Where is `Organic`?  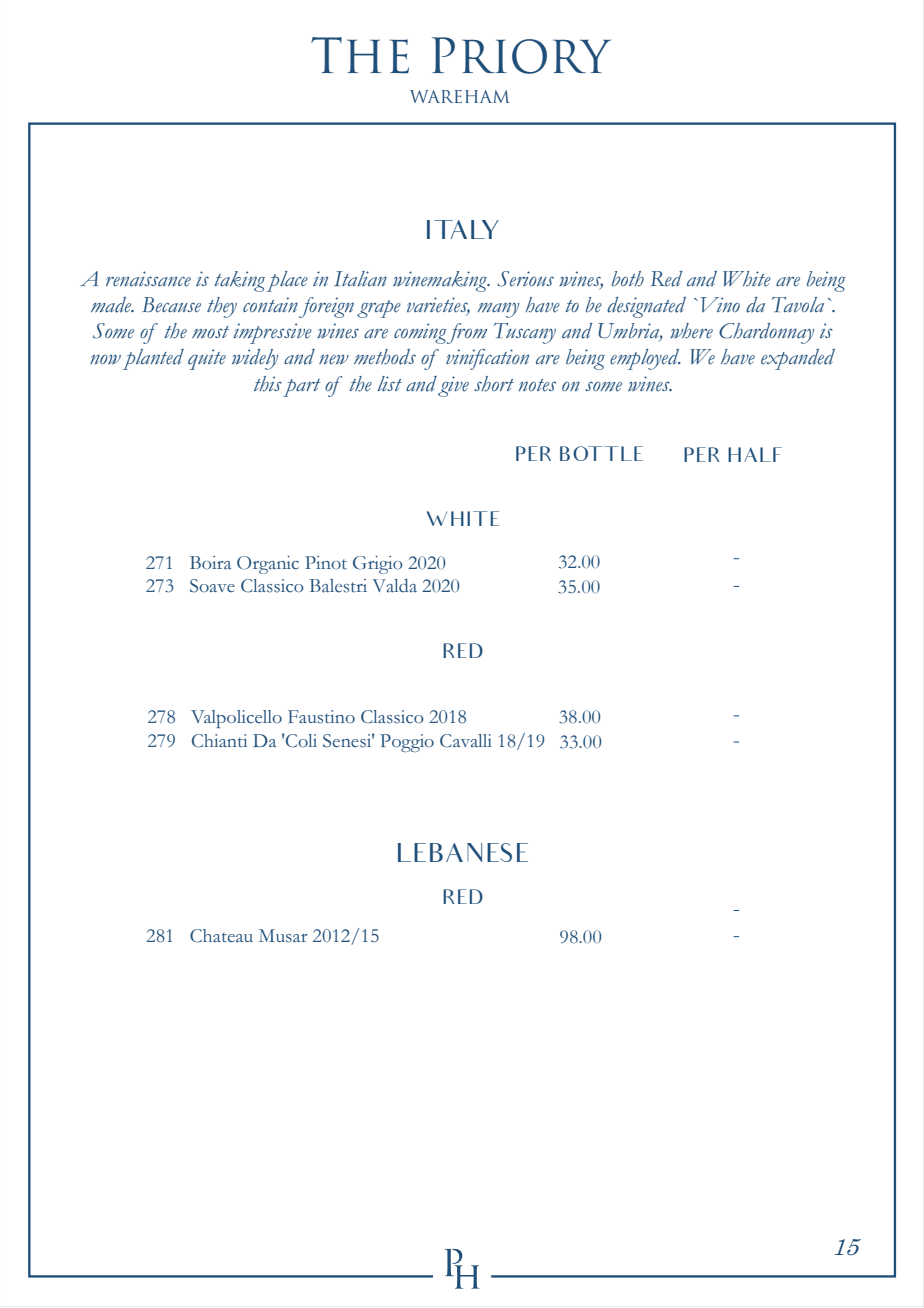 Organic is located at coordinates (268, 565).
